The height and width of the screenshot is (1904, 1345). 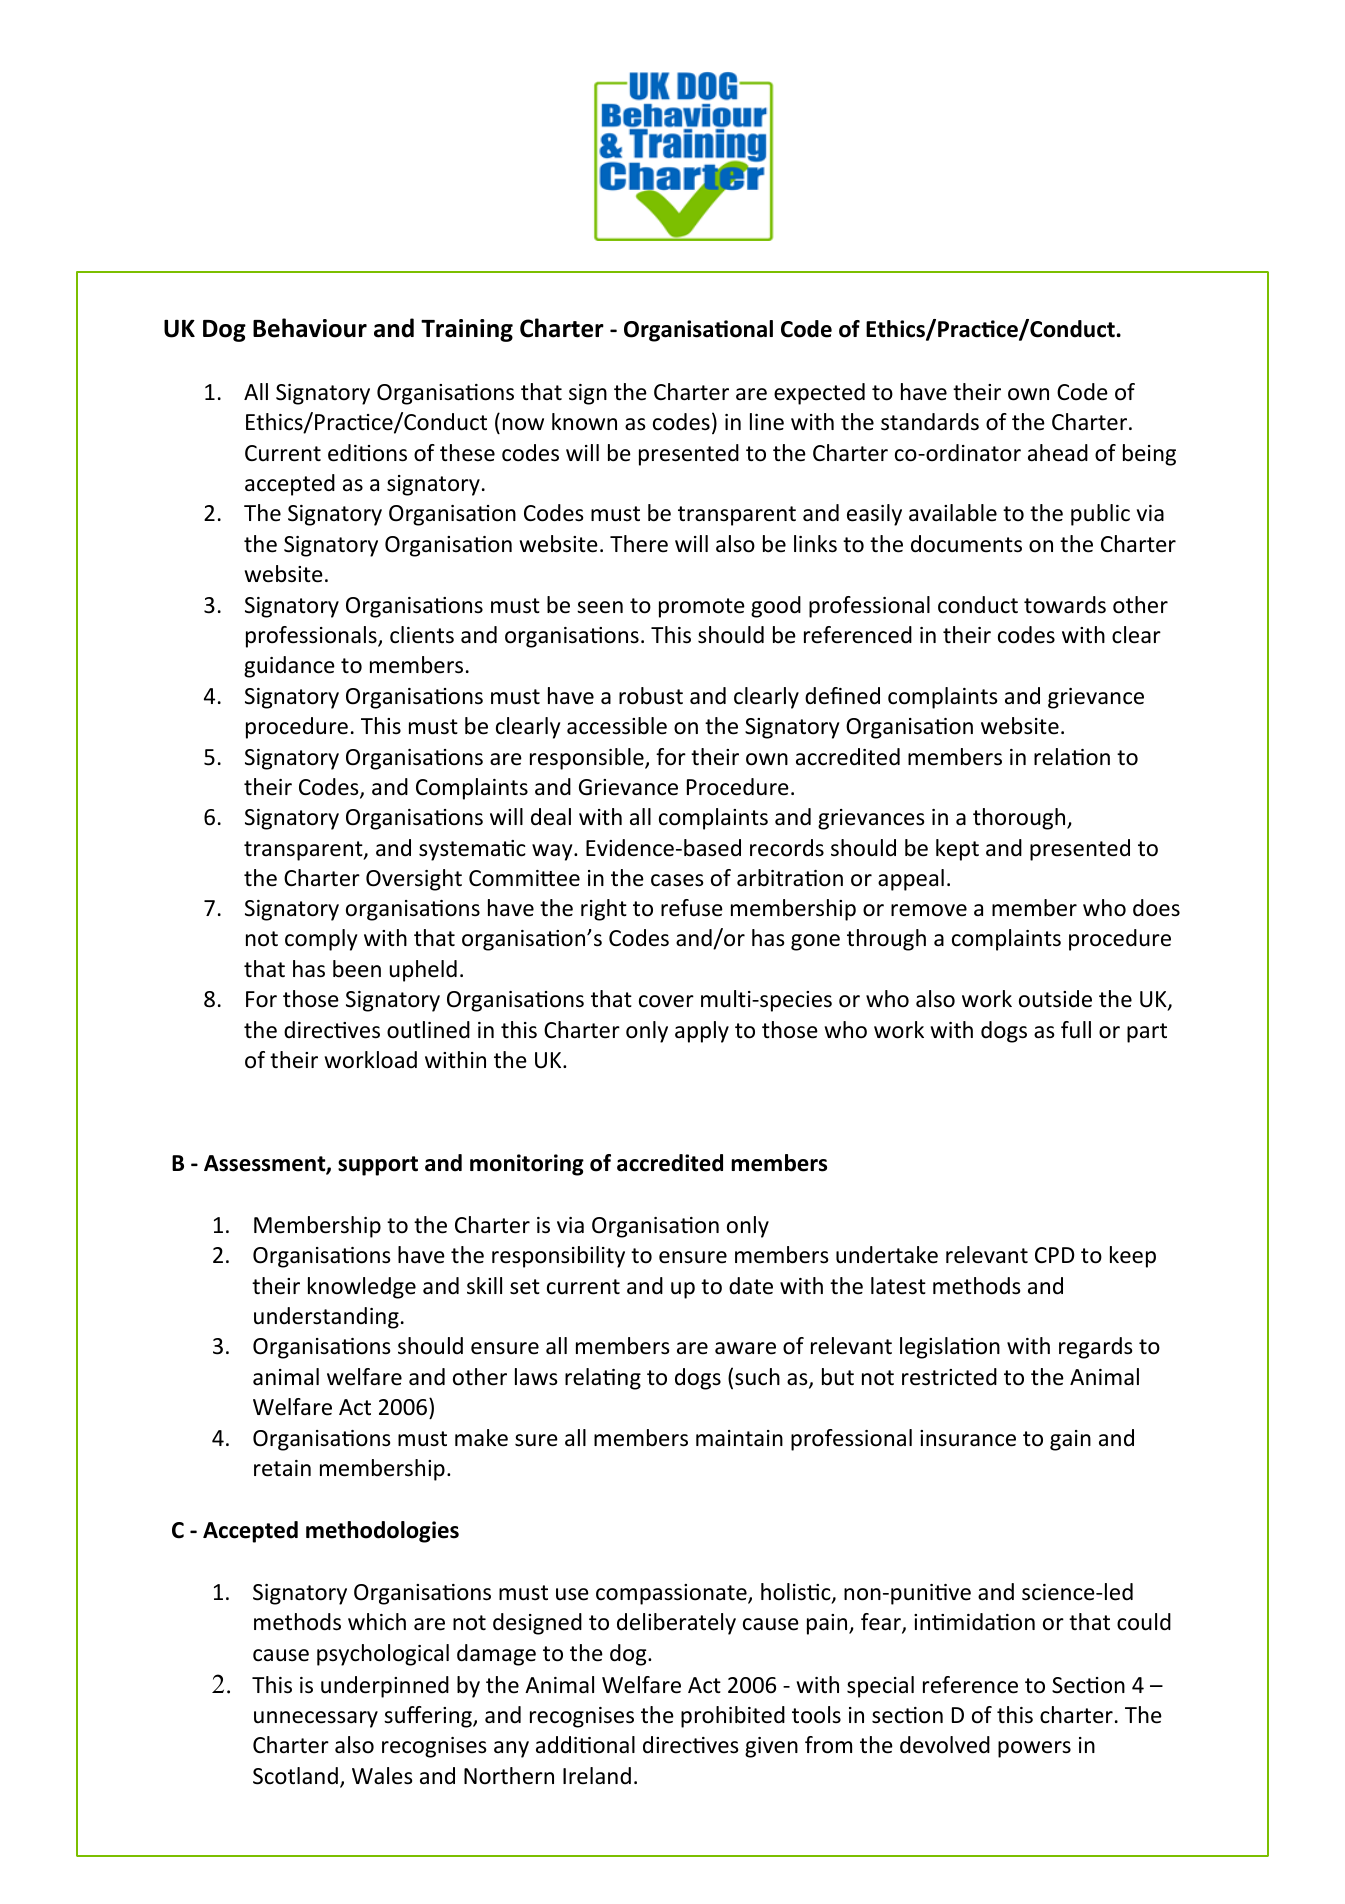 I want to click on suffering, so click(x=429, y=1717).
